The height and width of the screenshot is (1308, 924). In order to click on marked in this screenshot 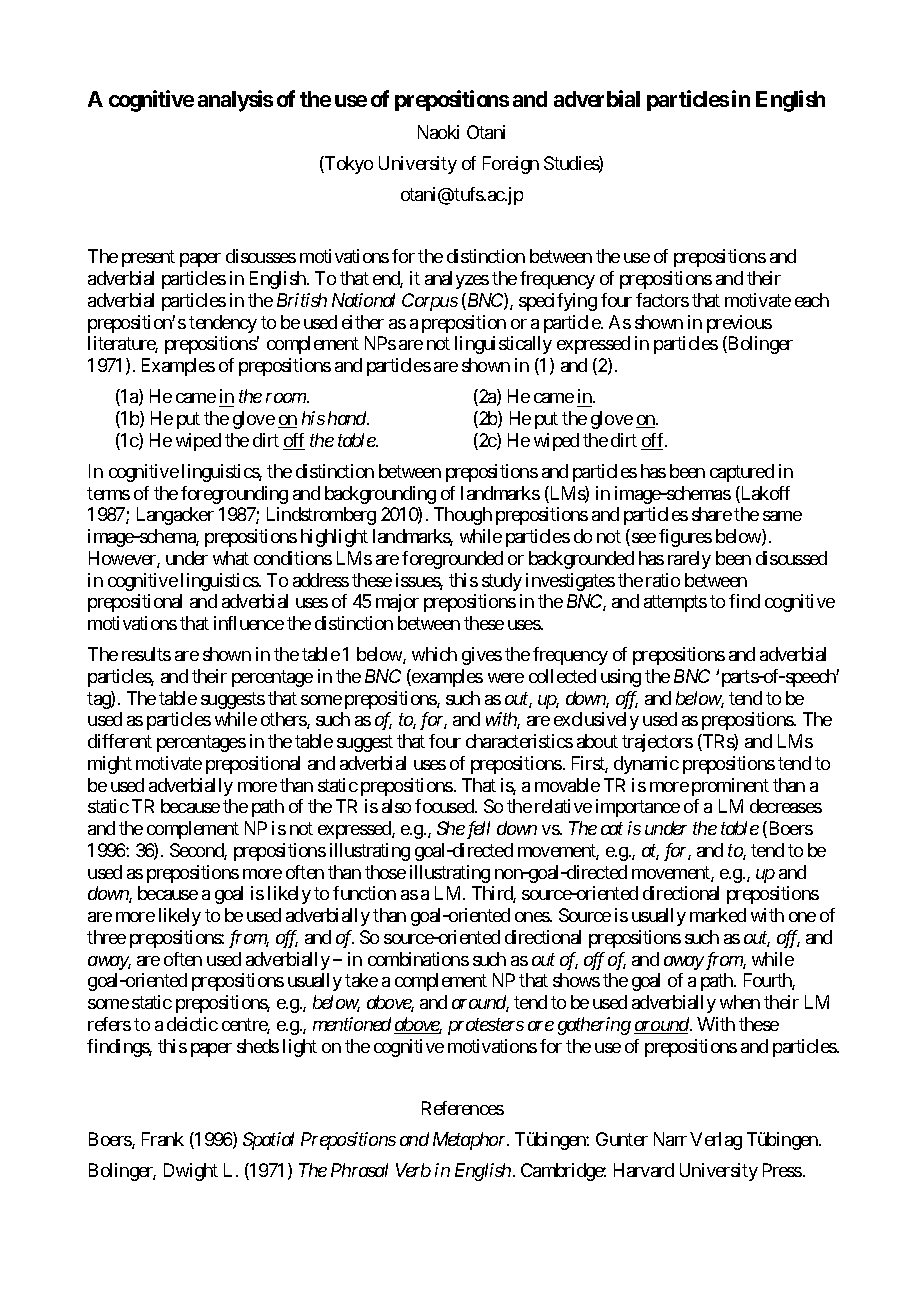, I will do `click(718, 915)`.
